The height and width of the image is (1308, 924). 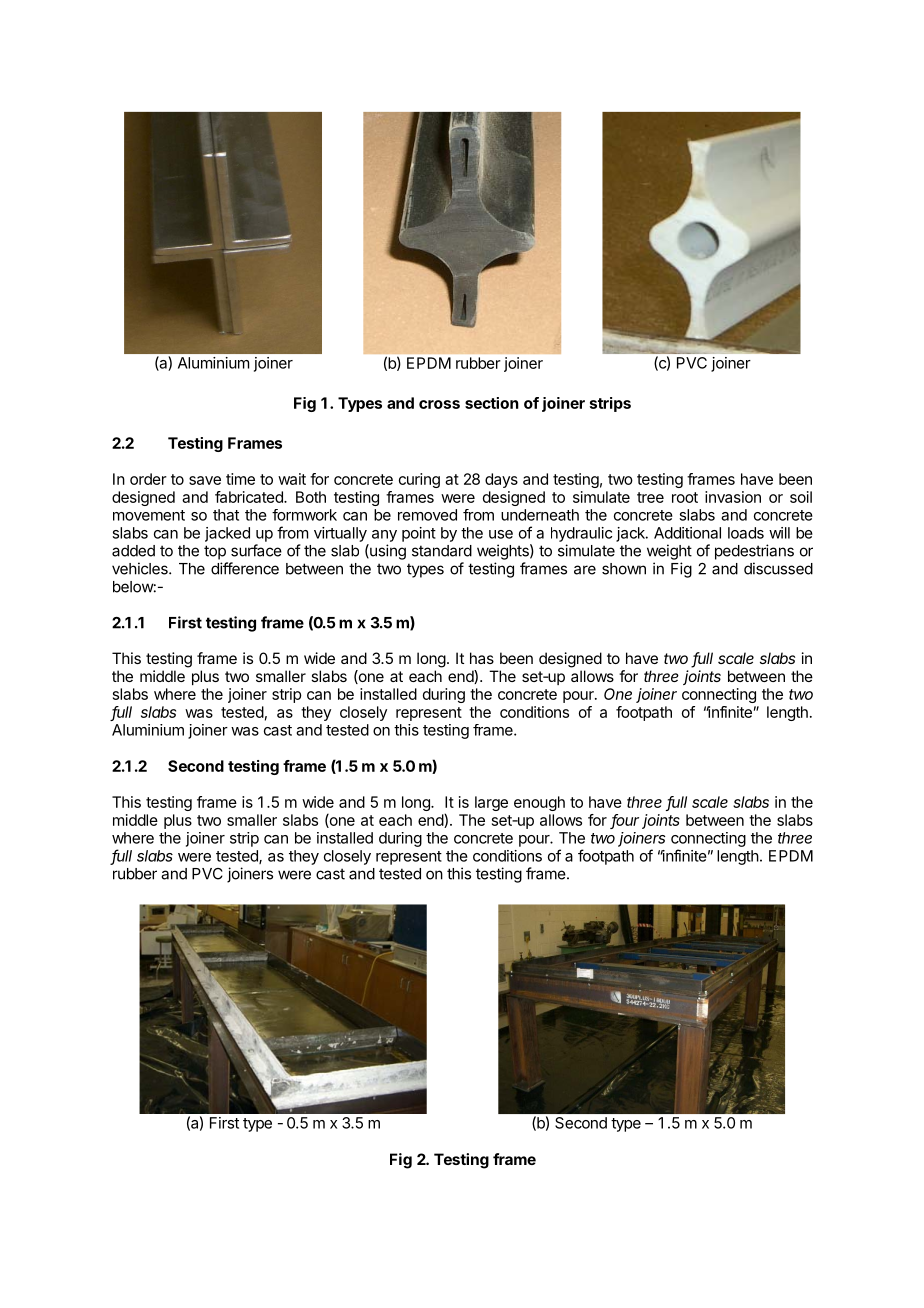 What do you see at coordinates (245, 568) in the image?
I see `difference` at bounding box center [245, 568].
